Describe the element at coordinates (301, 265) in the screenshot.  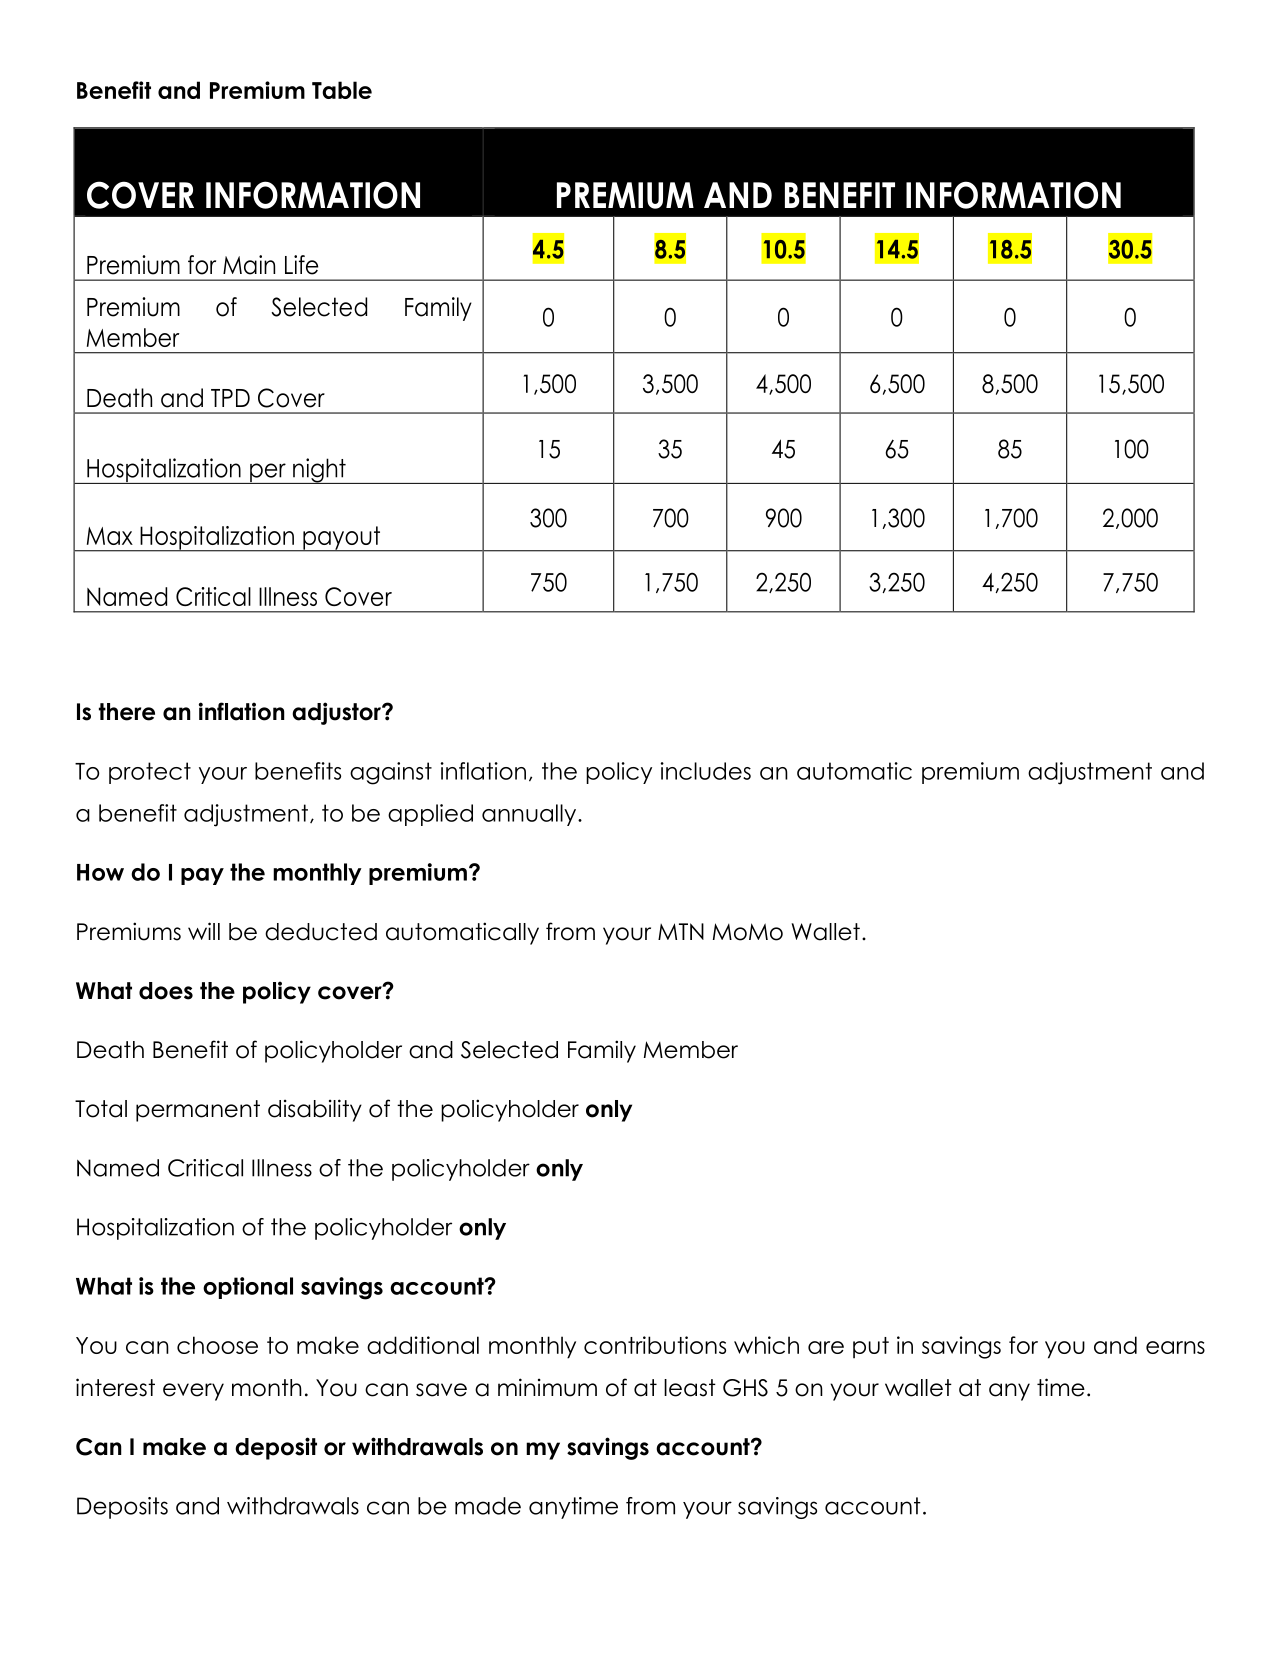
I see `Life` at that location.
